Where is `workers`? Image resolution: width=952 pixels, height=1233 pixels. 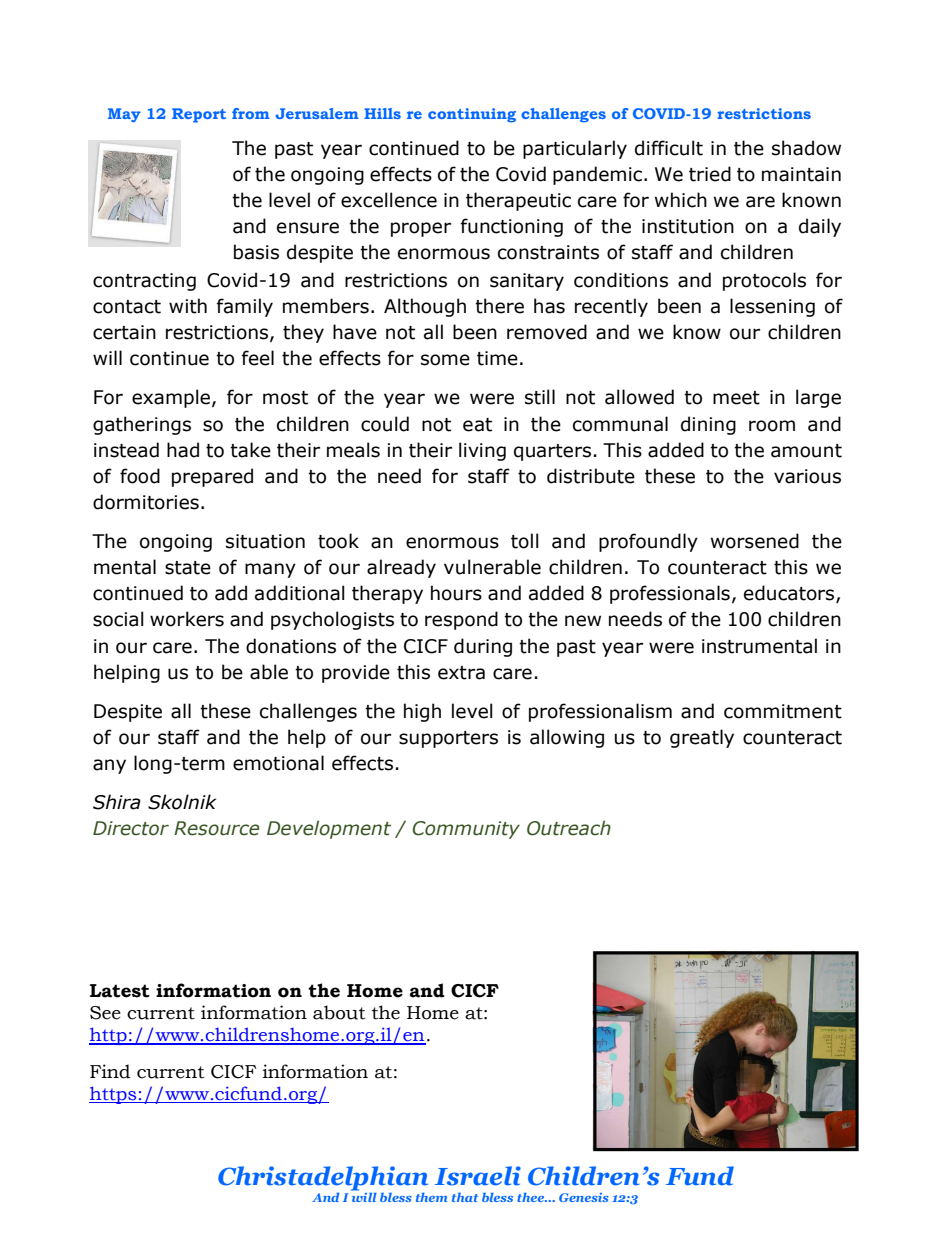
workers is located at coordinates (187, 619).
